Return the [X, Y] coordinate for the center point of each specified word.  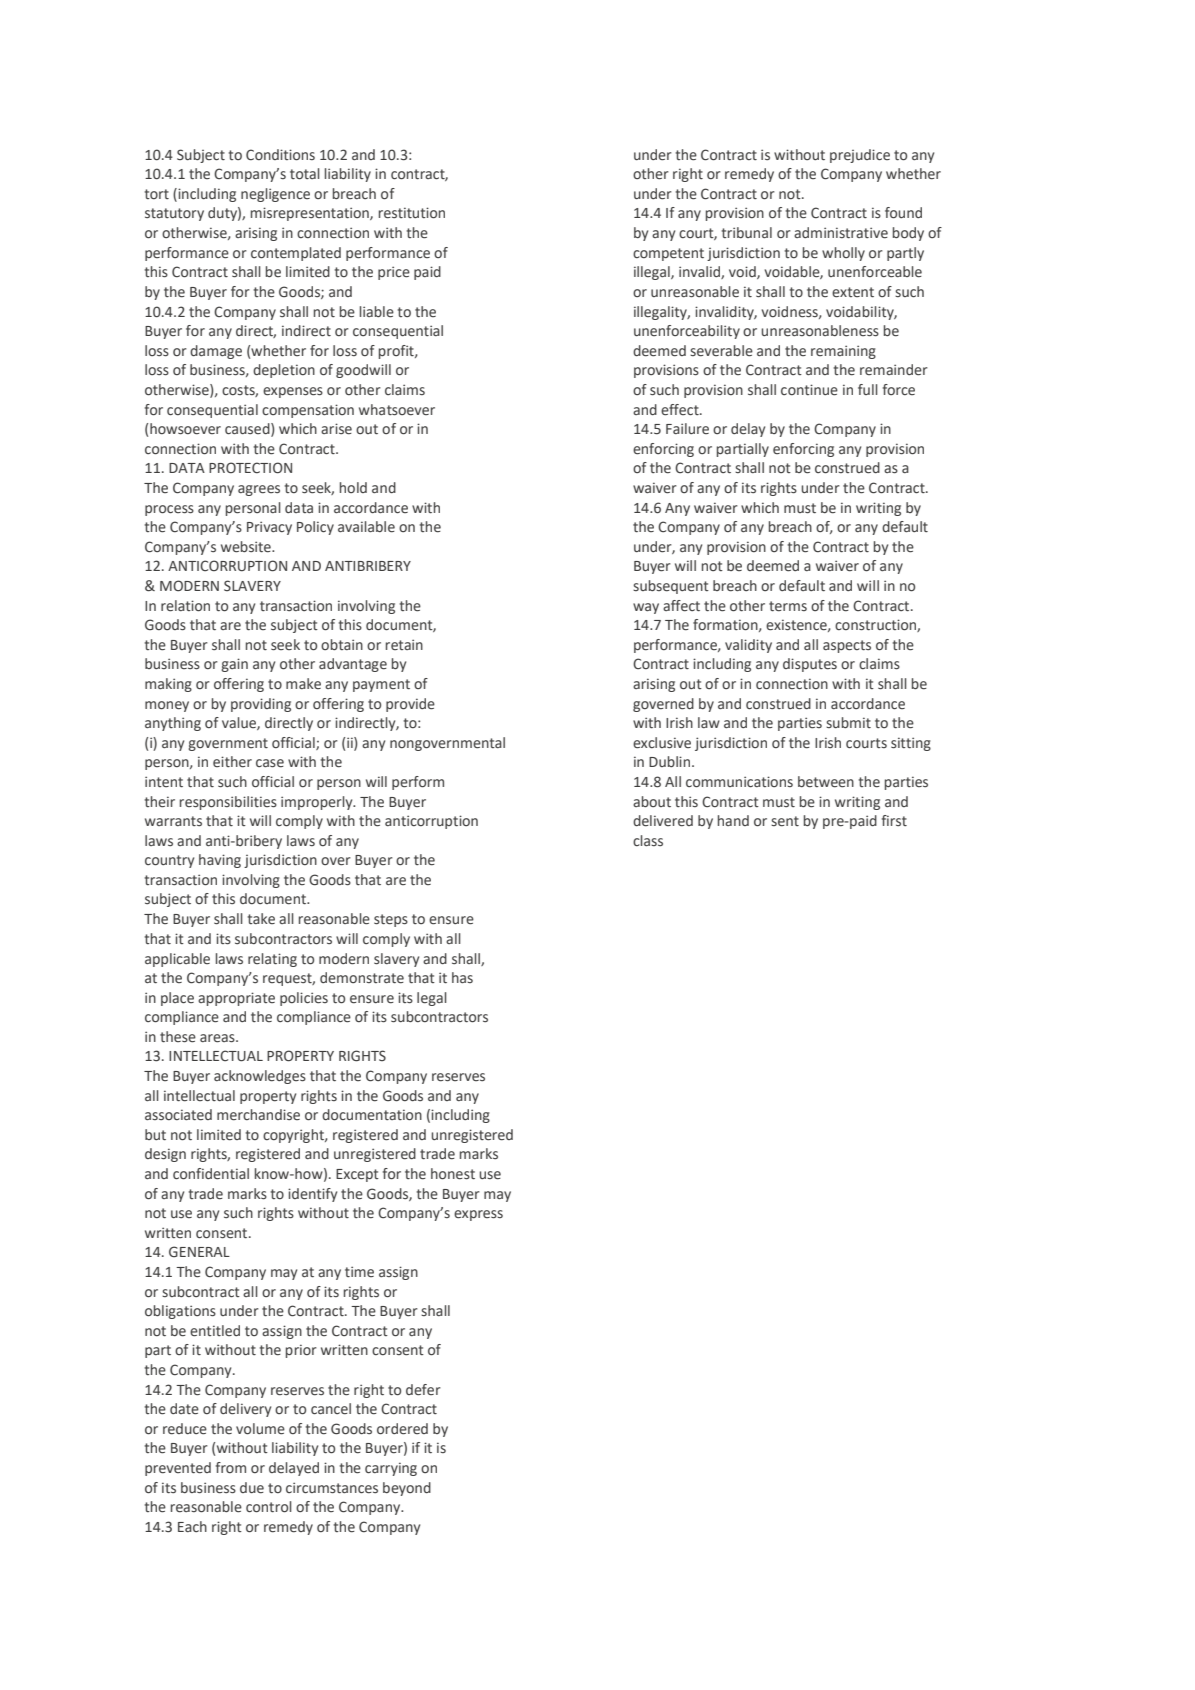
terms [788, 606]
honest [453, 1174]
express [478, 1215]
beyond [407, 1489]
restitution [412, 213]
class [648, 840]
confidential [211, 1174]
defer [423, 1390]
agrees [259, 490]
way [646, 608]
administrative [841, 233]
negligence [275, 195]
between [826, 782]
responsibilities [228, 803]
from [231, 1467]
